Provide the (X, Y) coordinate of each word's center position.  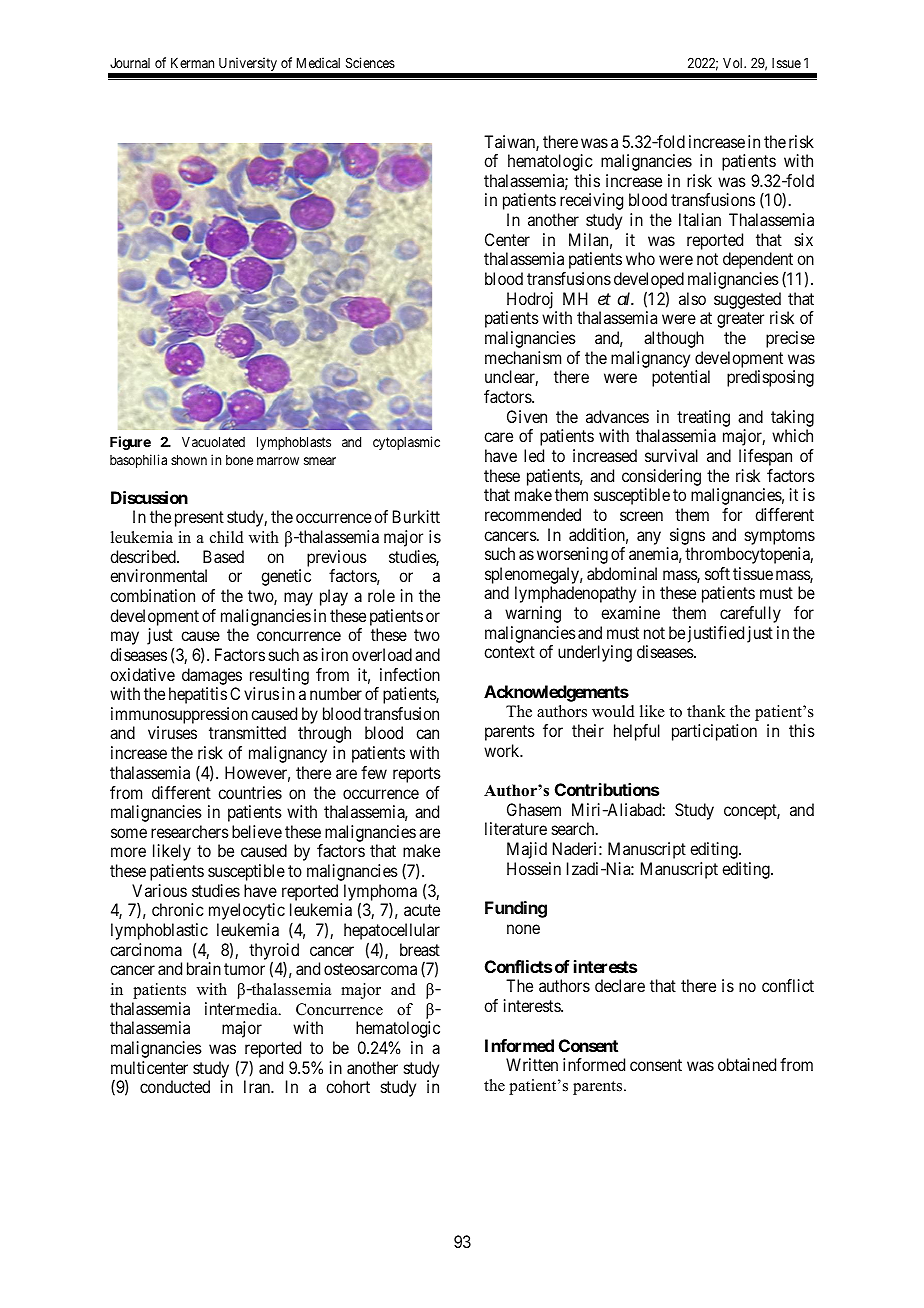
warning (533, 614)
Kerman (192, 63)
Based (223, 556)
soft (717, 573)
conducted (175, 1086)
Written (532, 1064)
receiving (591, 201)
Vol (734, 63)
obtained (747, 1064)
